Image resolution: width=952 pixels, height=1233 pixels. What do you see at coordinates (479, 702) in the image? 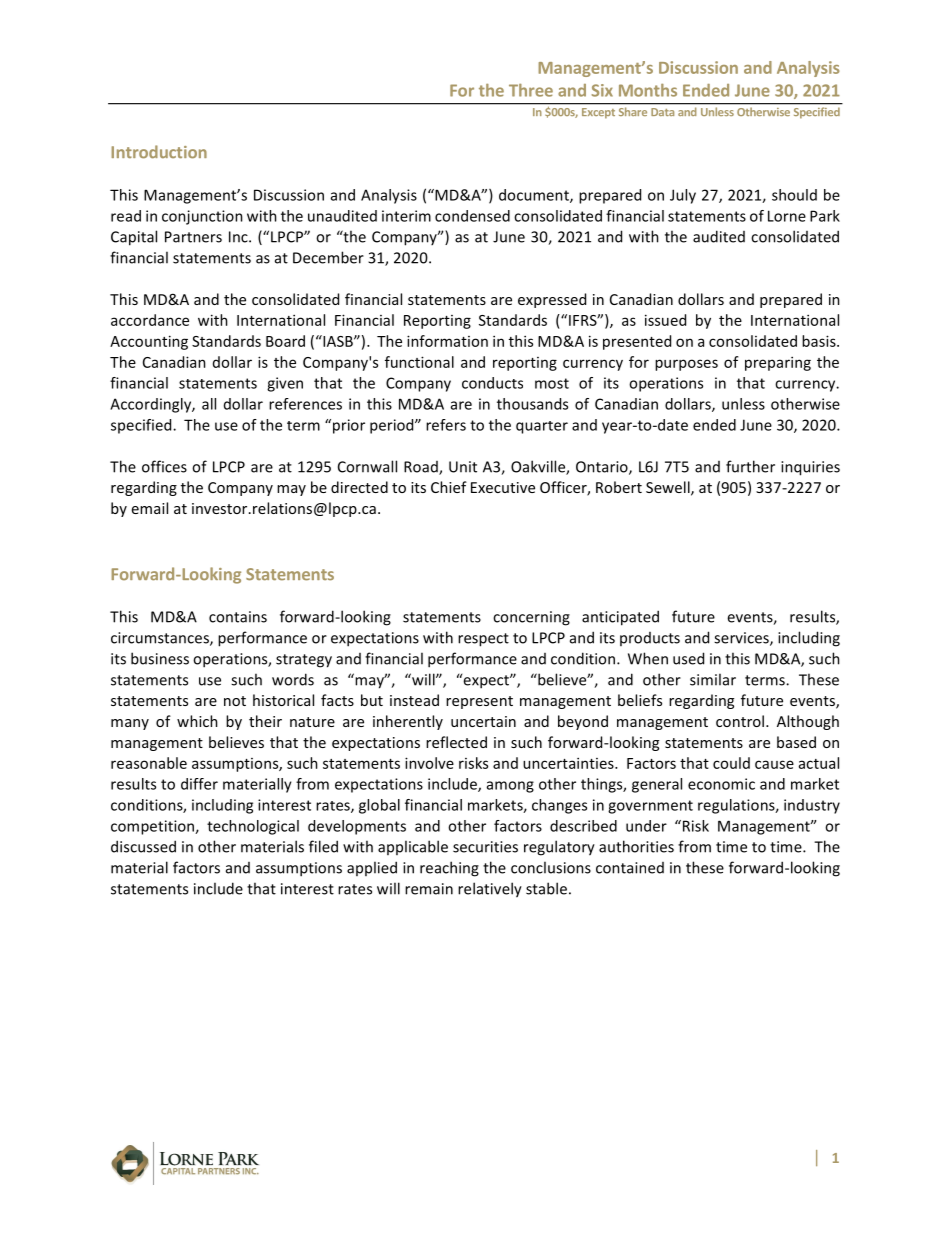
I see `represent` at bounding box center [479, 702].
